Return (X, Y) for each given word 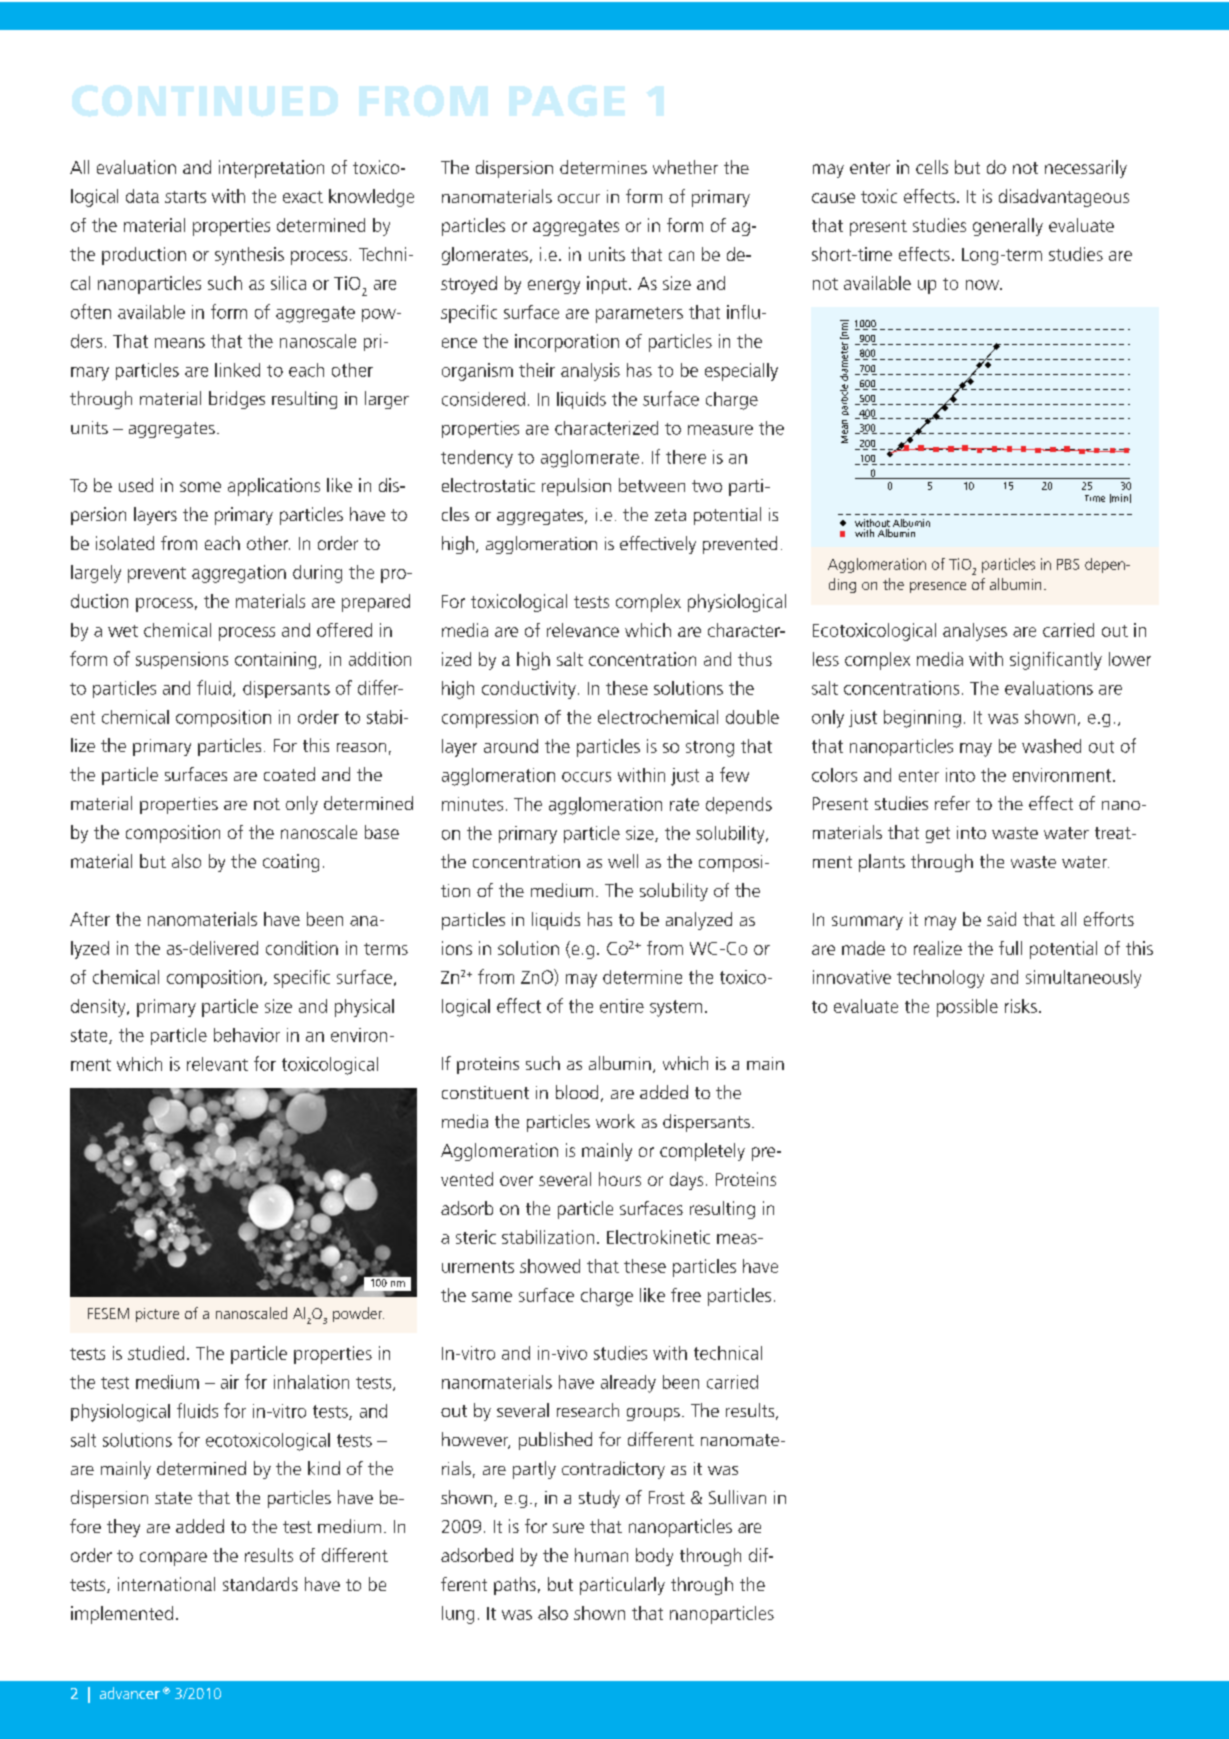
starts (185, 197)
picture (157, 1315)
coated (289, 774)
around (511, 746)
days (686, 1181)
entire (622, 1006)
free (686, 1295)
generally (1008, 227)
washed (1051, 746)
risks (1021, 1006)
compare (173, 1559)
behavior (247, 1035)
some (200, 487)
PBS (1068, 564)
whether (685, 167)
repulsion (576, 487)
